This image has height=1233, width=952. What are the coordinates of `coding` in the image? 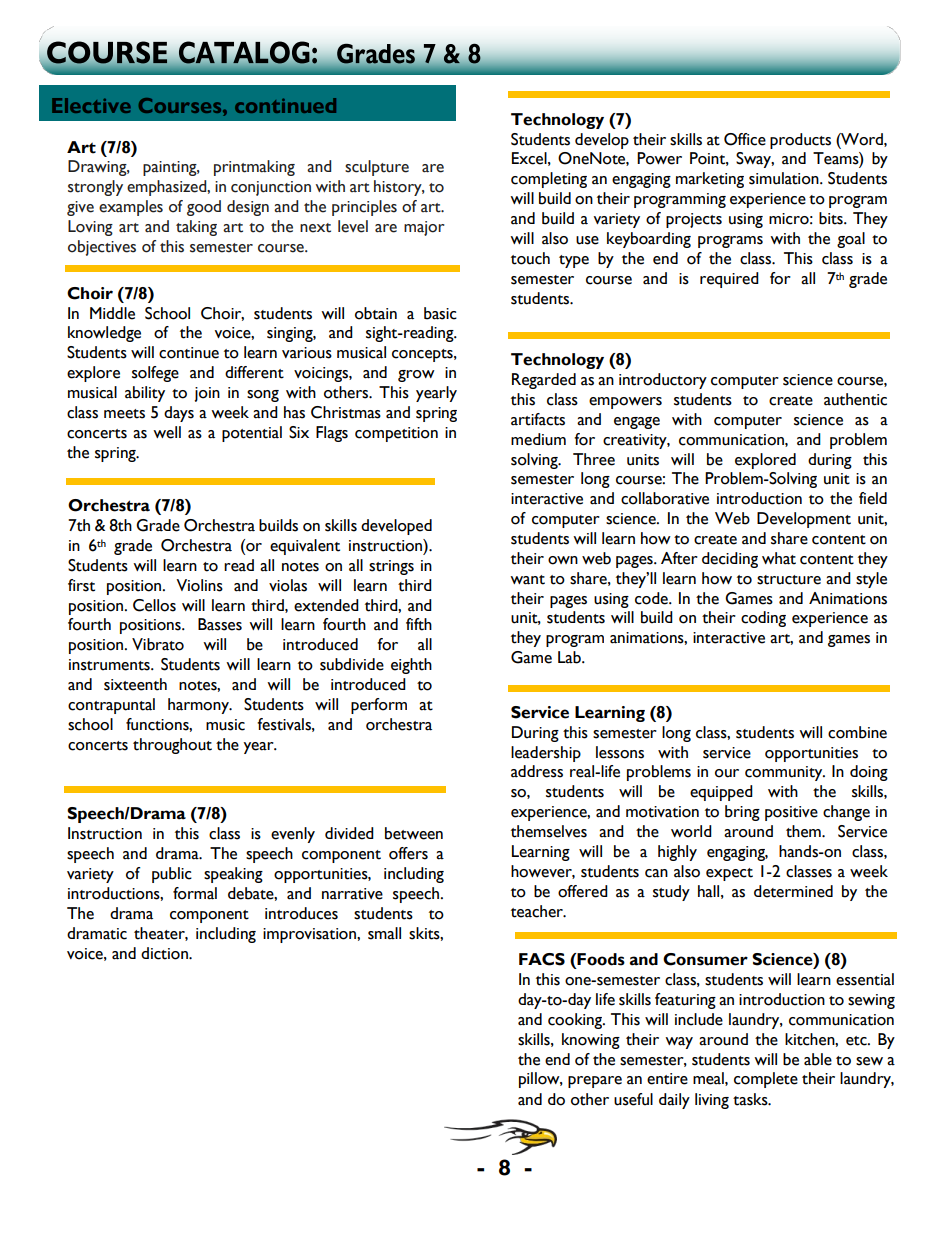 It's located at (763, 619).
